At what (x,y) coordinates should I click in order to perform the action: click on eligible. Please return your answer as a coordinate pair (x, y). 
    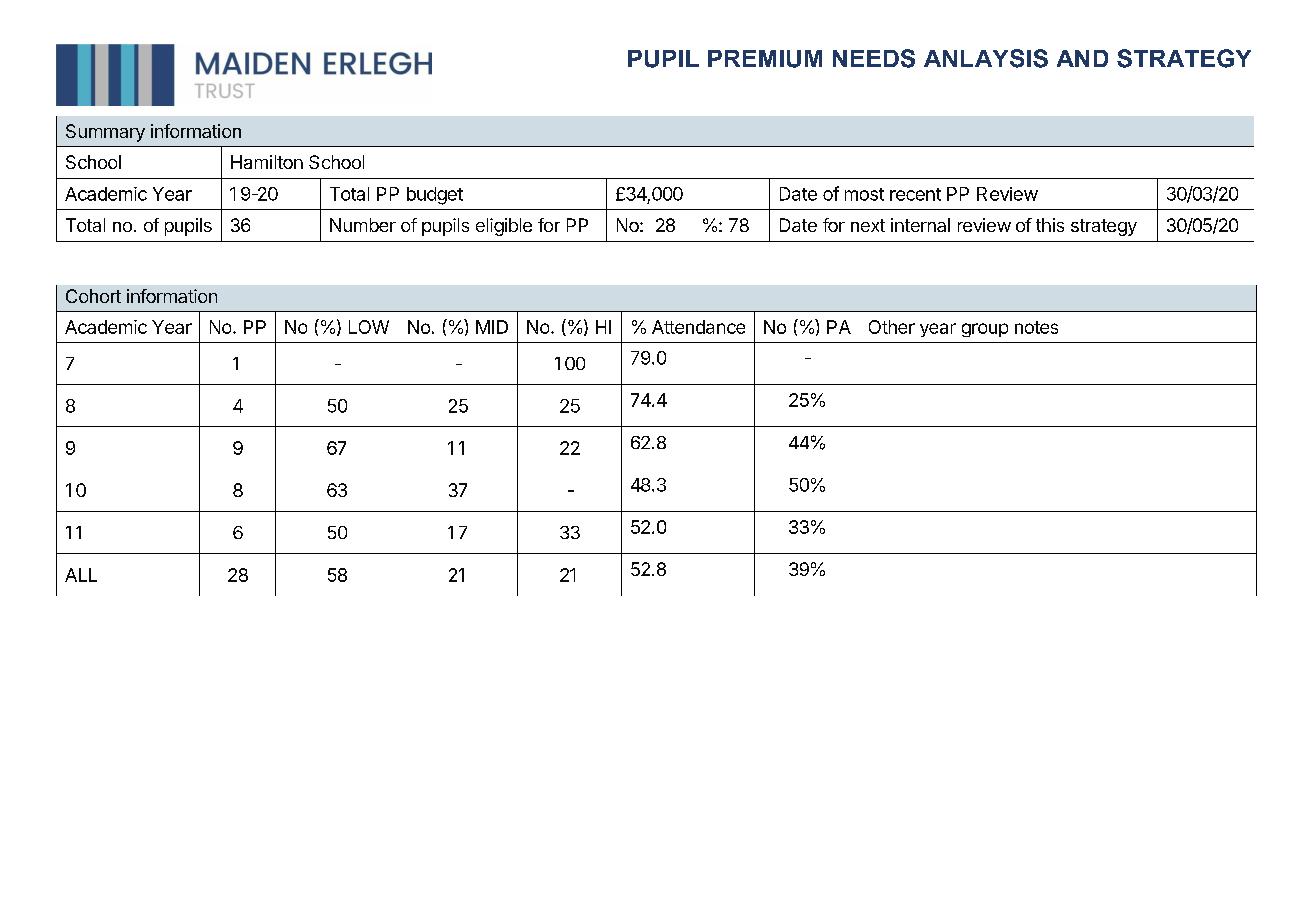
    Looking at the image, I should click on (504, 227).
